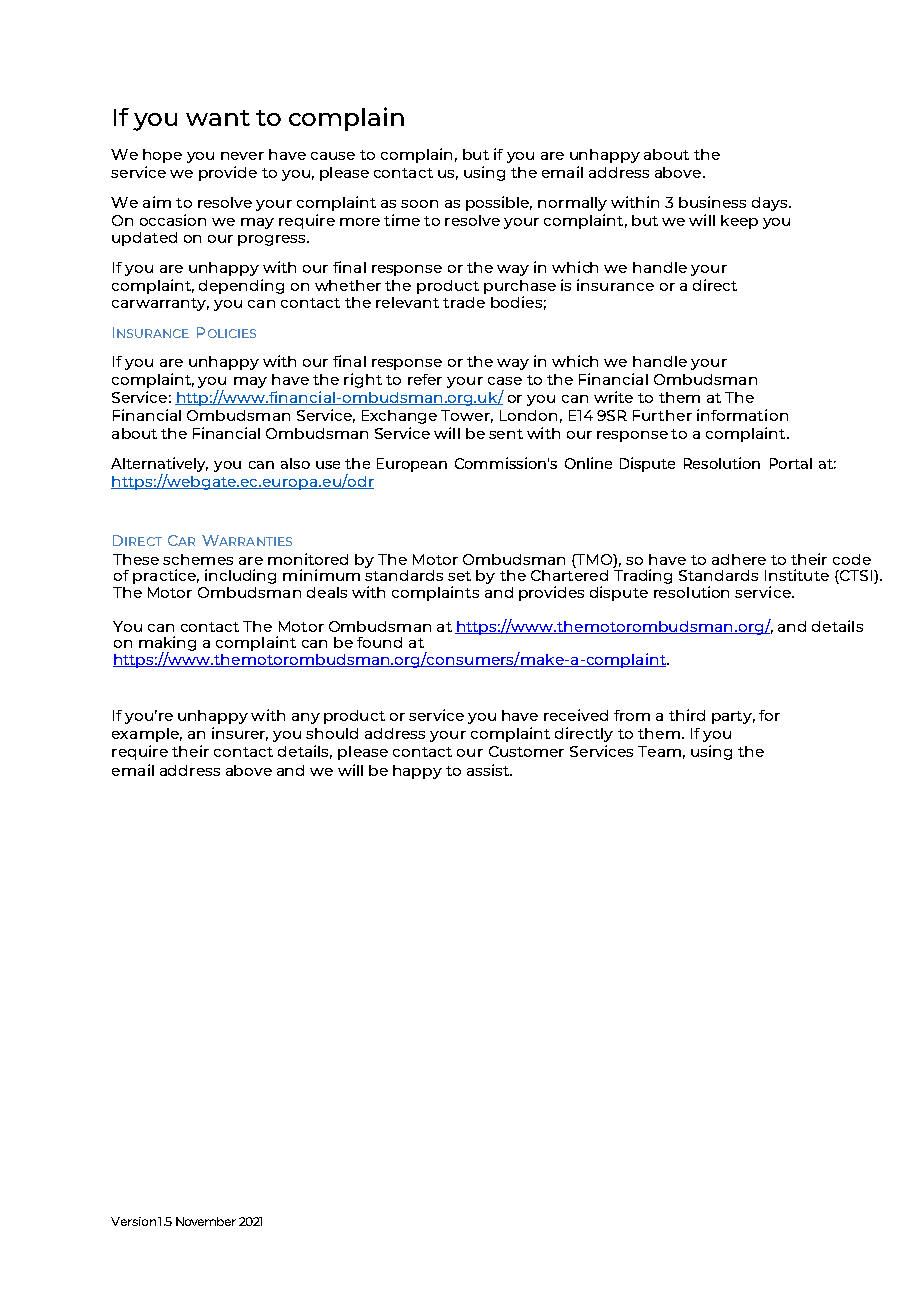  What do you see at coordinates (242, 156) in the image?
I see `never` at bounding box center [242, 156].
